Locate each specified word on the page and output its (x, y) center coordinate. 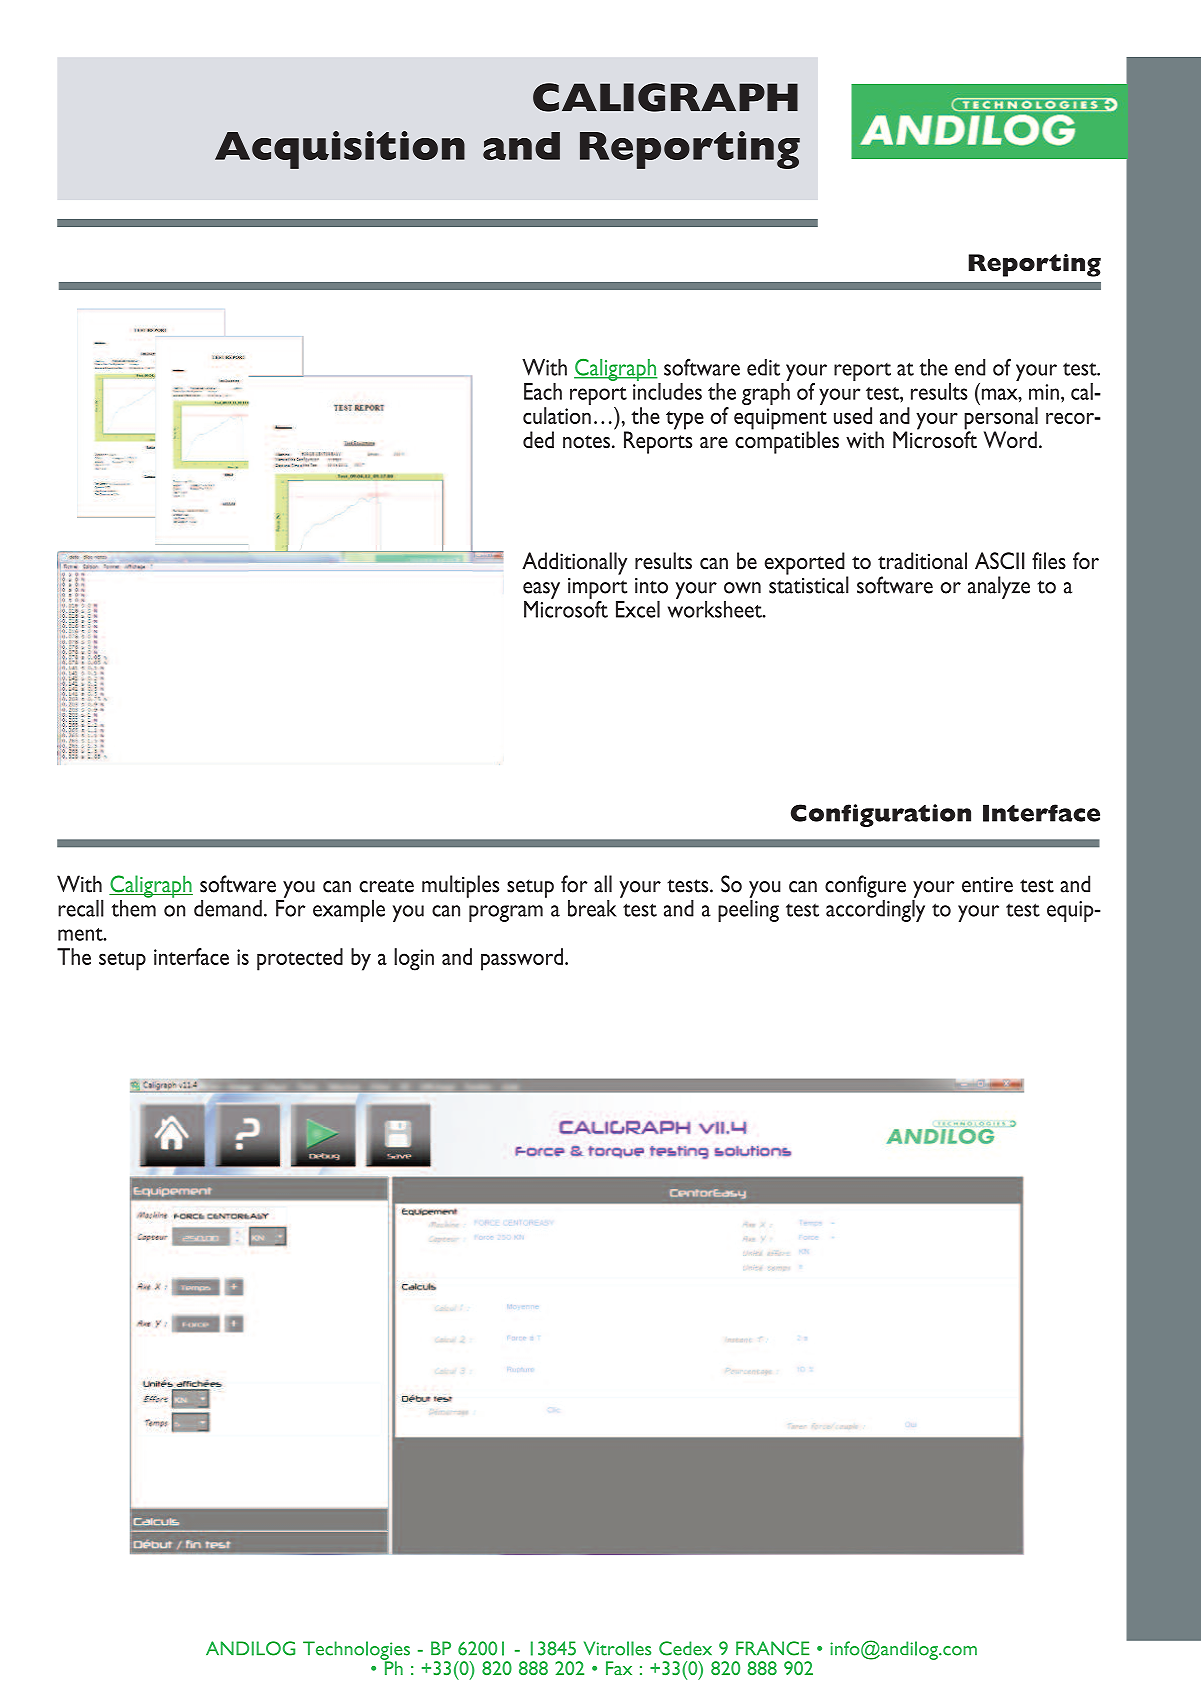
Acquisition (340, 150)
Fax (619, 1668)
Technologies (356, 1651)
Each (543, 391)
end (970, 367)
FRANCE (773, 1648)
